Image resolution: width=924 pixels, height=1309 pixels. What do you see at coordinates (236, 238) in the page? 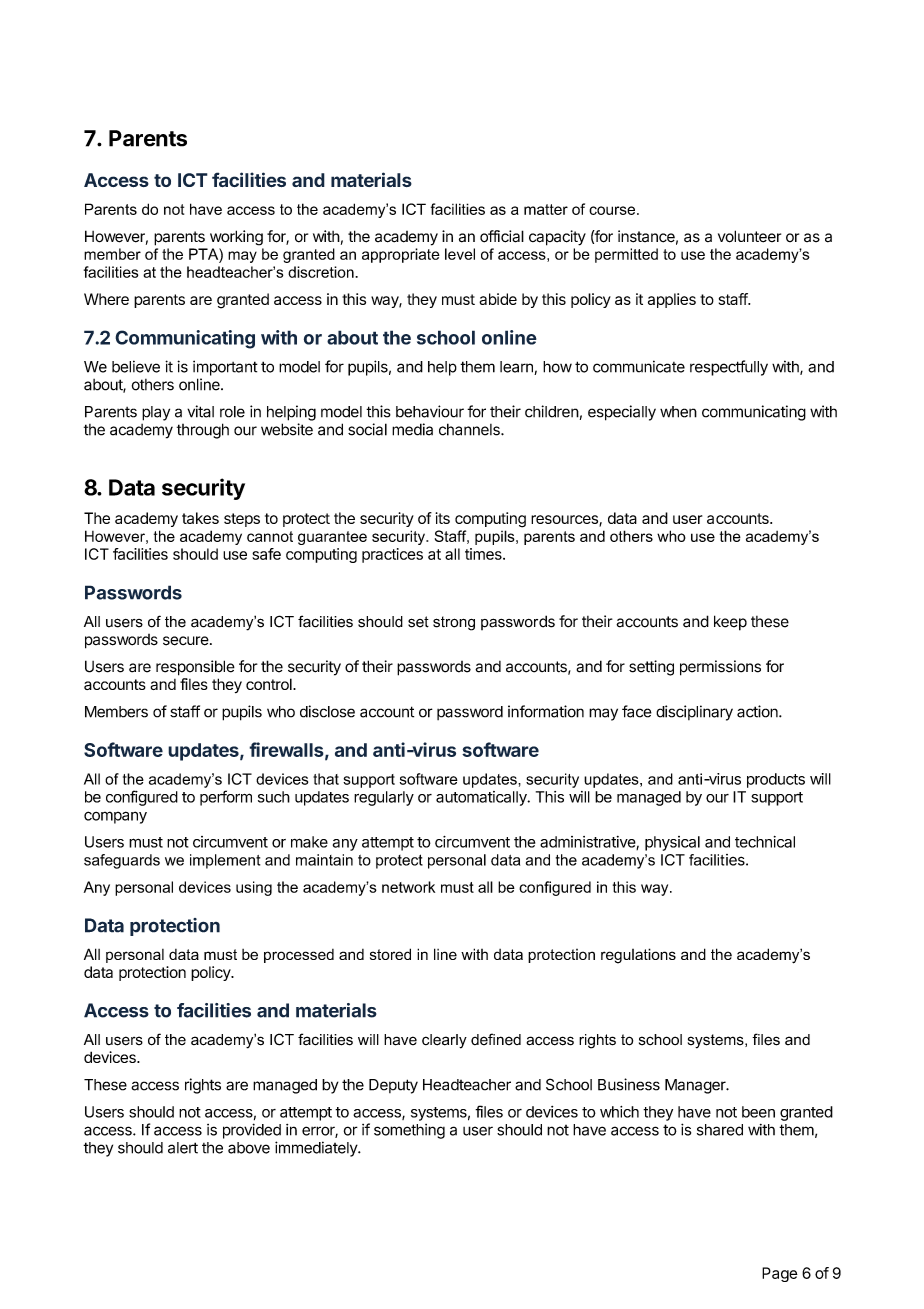
I see `working` at bounding box center [236, 238].
